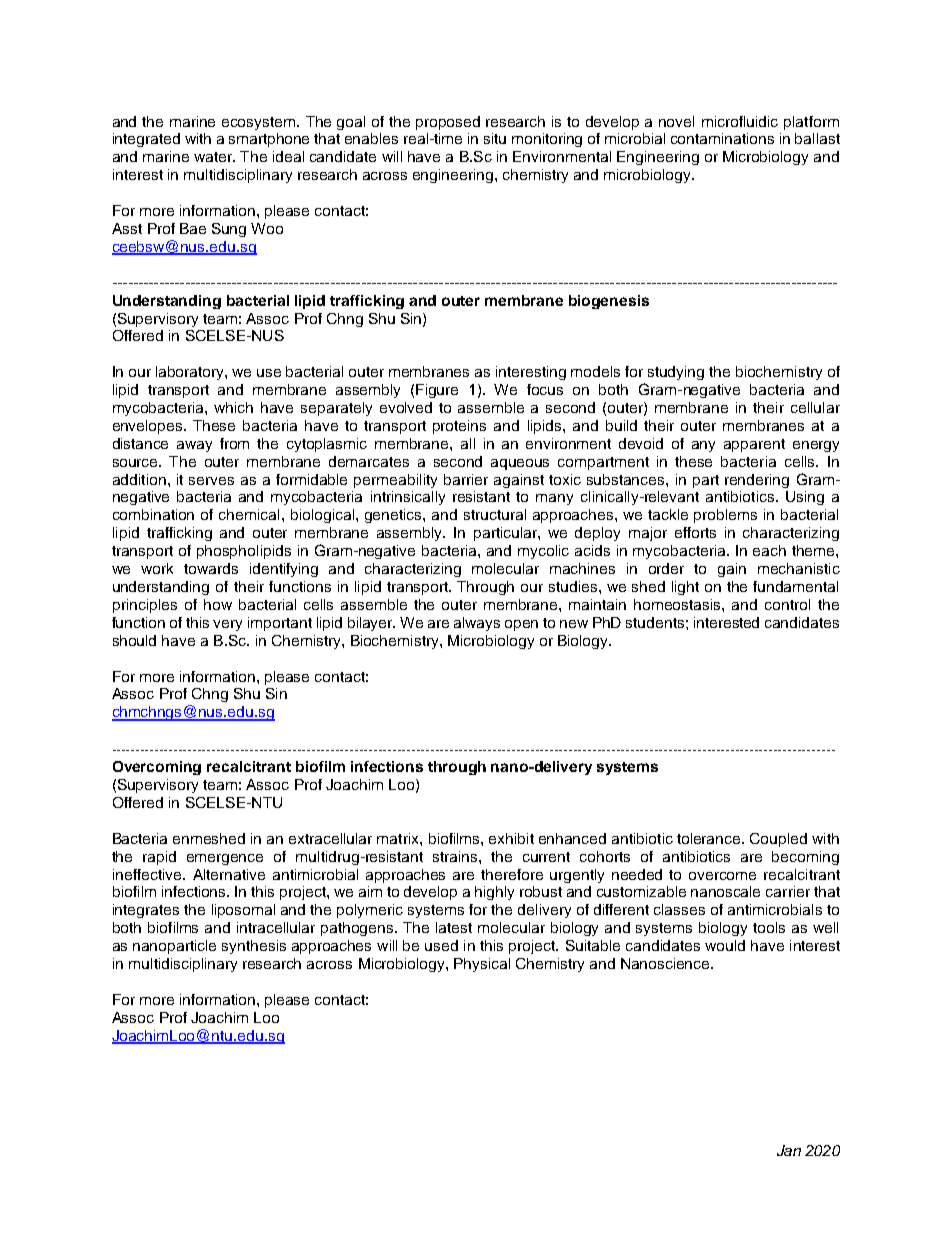  I want to click on water, so click(214, 157).
